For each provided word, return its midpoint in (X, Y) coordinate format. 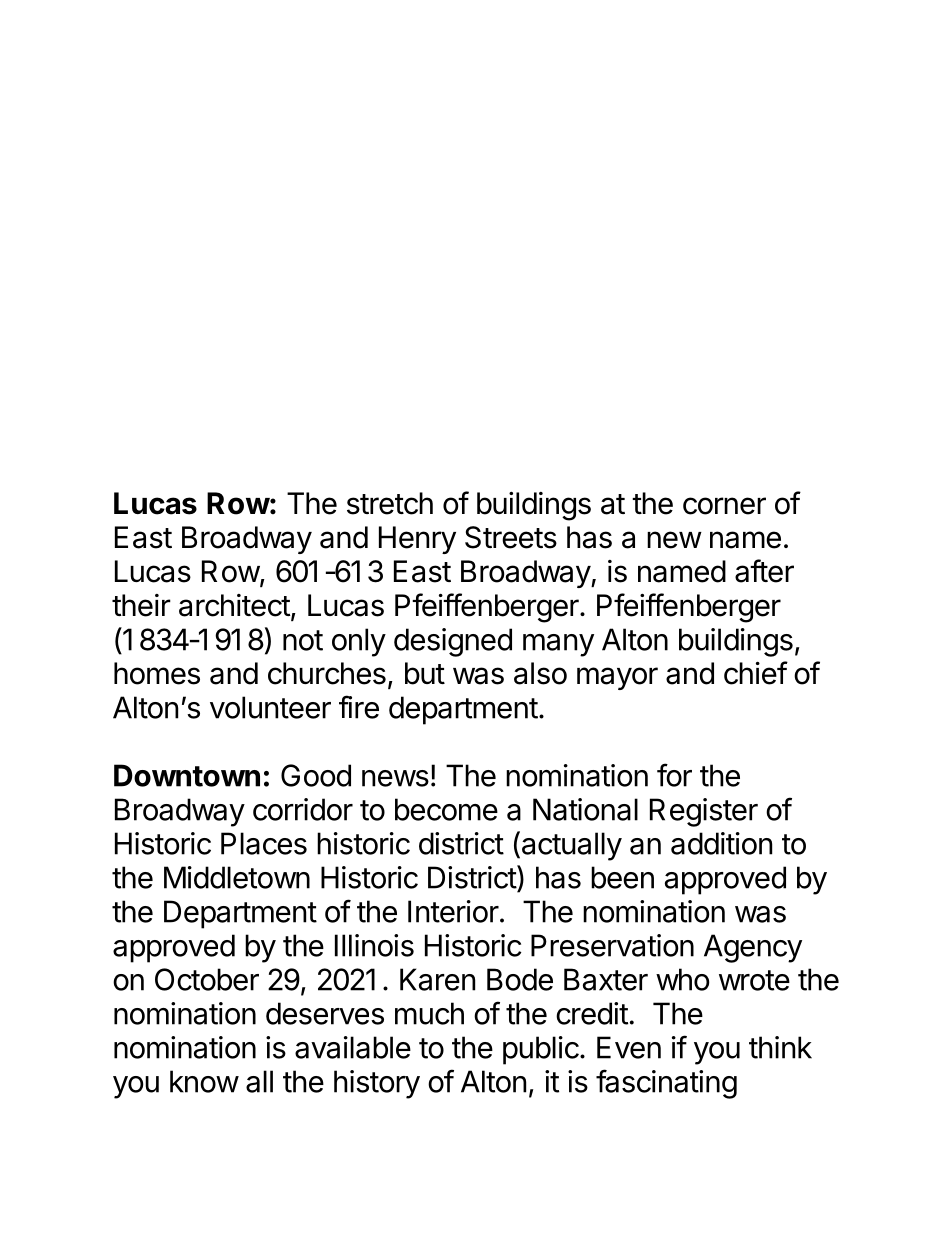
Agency (753, 948)
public (541, 1050)
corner (724, 506)
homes (157, 673)
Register (704, 812)
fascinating (666, 1084)
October (207, 979)
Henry (417, 540)
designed (453, 642)
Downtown (187, 775)
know (204, 1081)
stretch (390, 503)
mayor (617, 678)
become (446, 809)
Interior (453, 911)
